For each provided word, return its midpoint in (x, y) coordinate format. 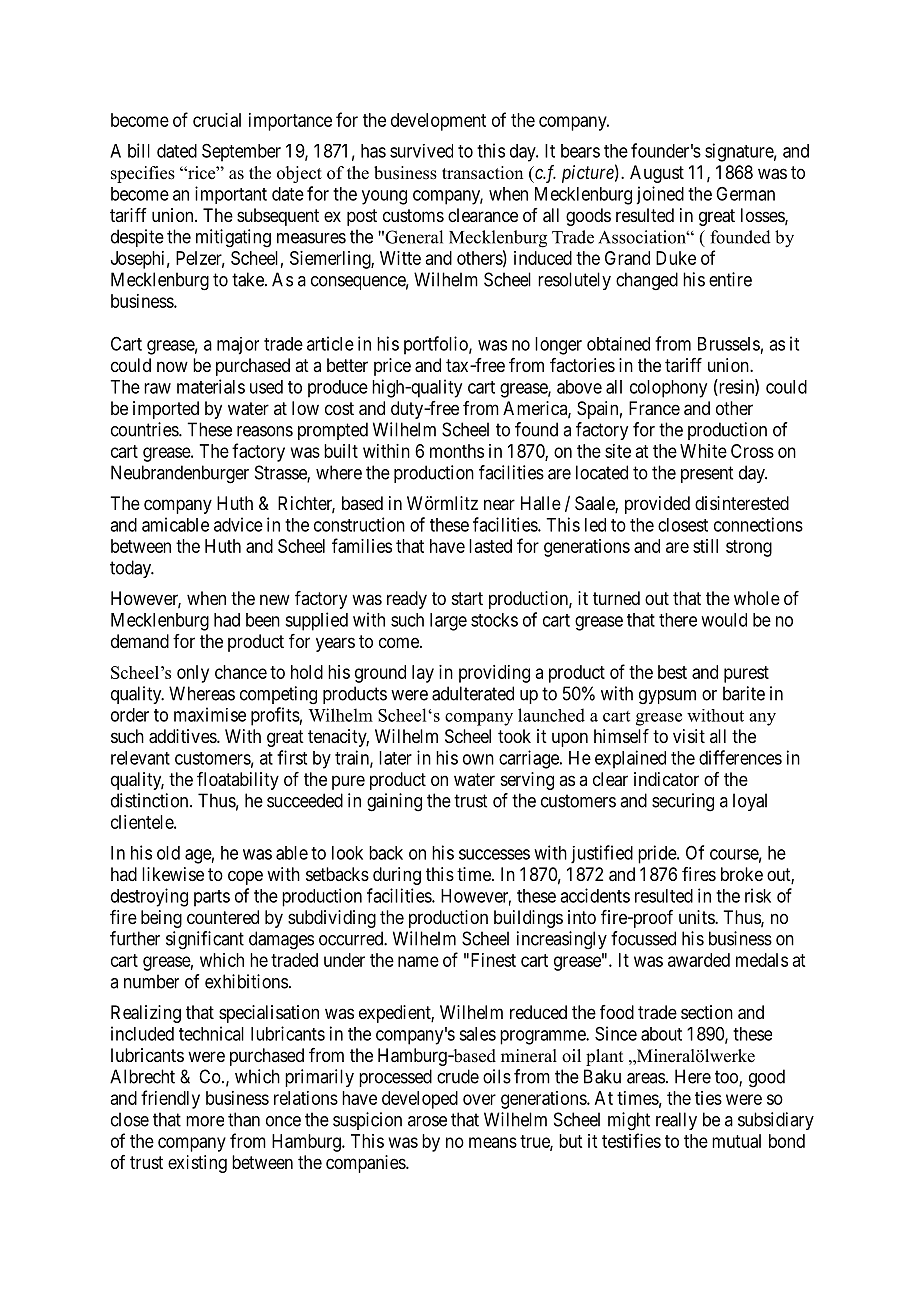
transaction (482, 173)
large (448, 622)
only (193, 674)
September (241, 152)
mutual (736, 1141)
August (657, 174)
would (724, 620)
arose (427, 1121)
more (205, 1121)
